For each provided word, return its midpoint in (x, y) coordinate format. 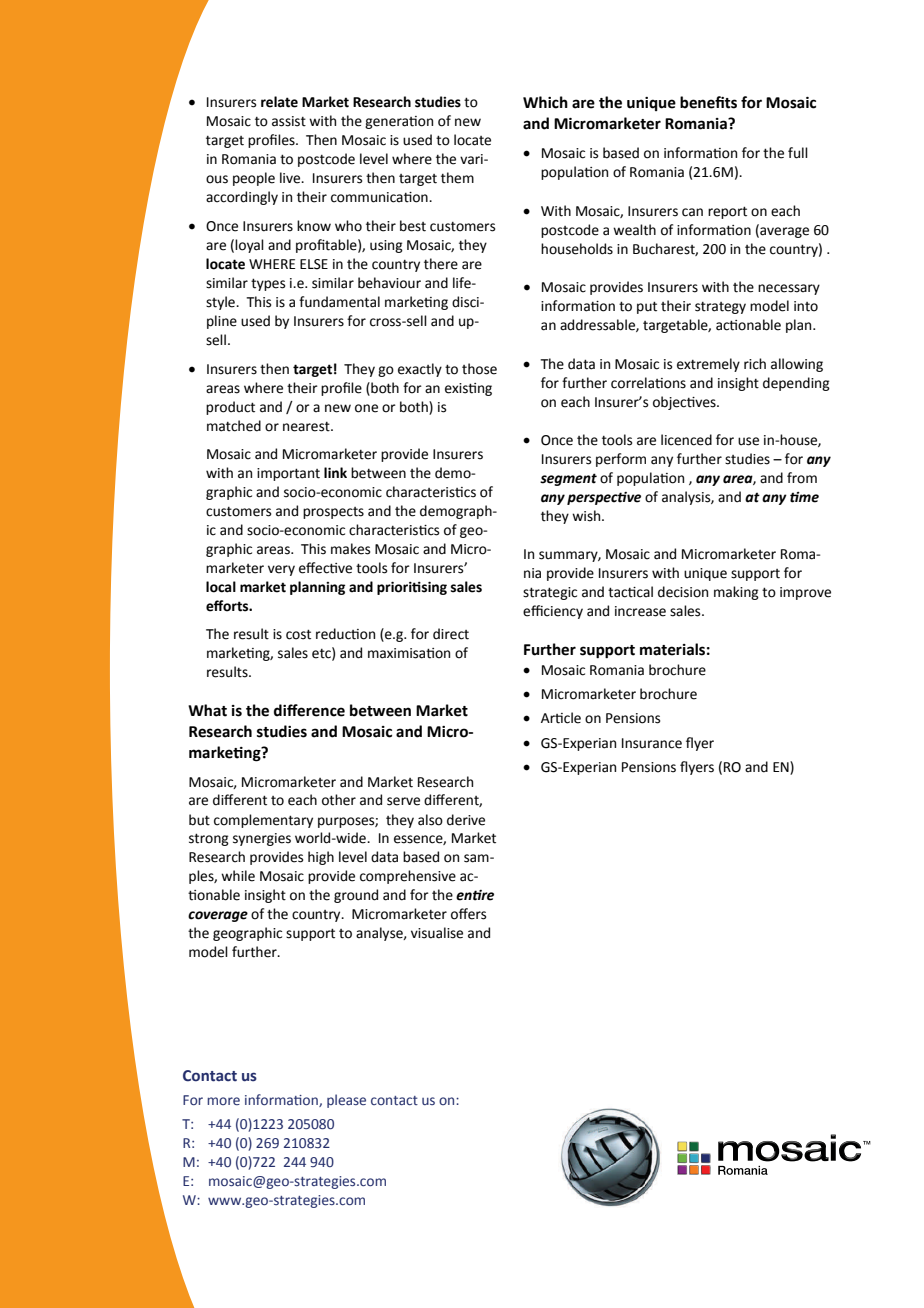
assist (289, 121)
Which (545, 102)
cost (298, 634)
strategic (550, 593)
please (346, 1101)
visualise (437, 933)
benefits (708, 102)
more (223, 1101)
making (736, 593)
